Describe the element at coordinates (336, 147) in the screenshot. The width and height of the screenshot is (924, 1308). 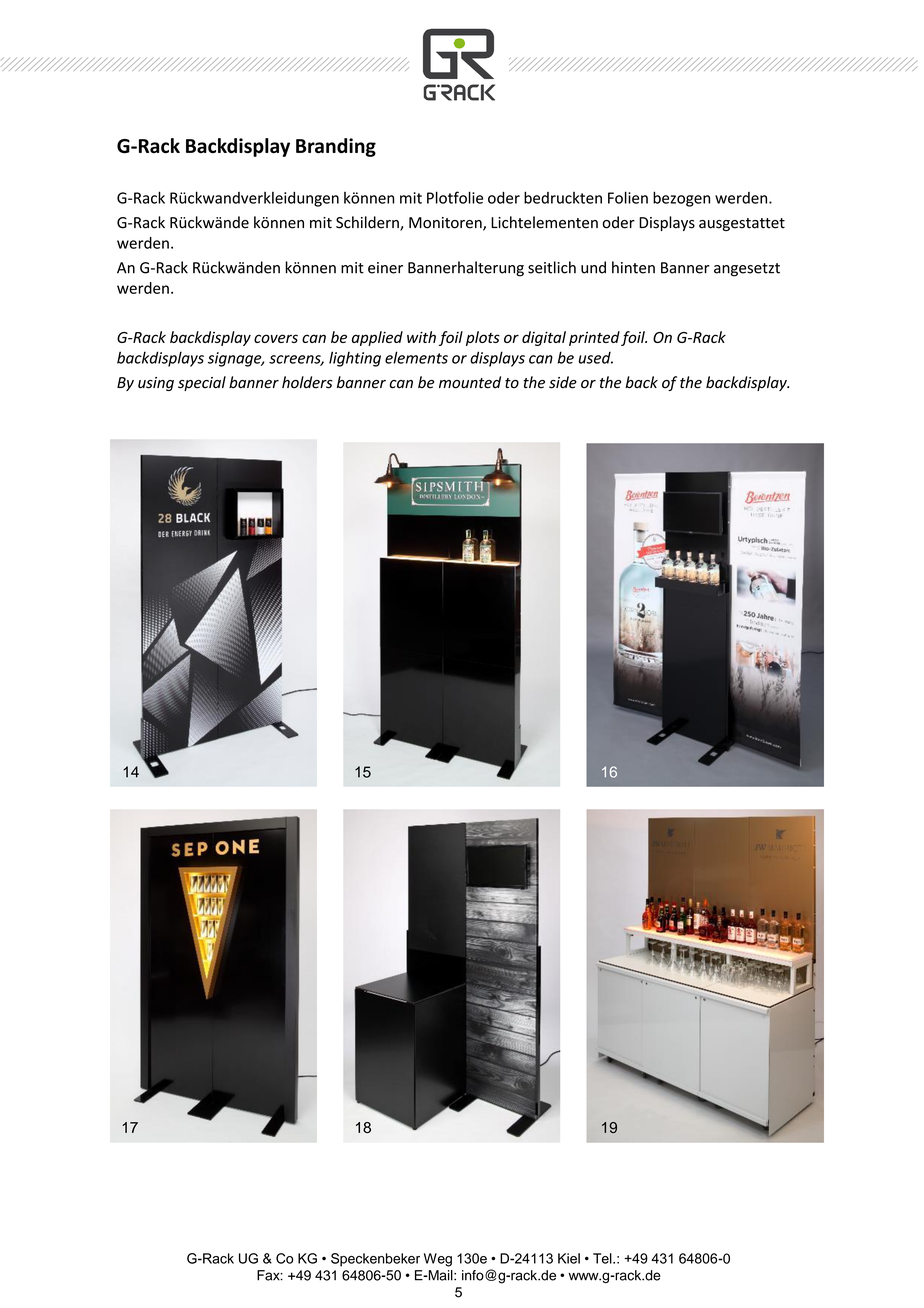
I see `Branding` at that location.
